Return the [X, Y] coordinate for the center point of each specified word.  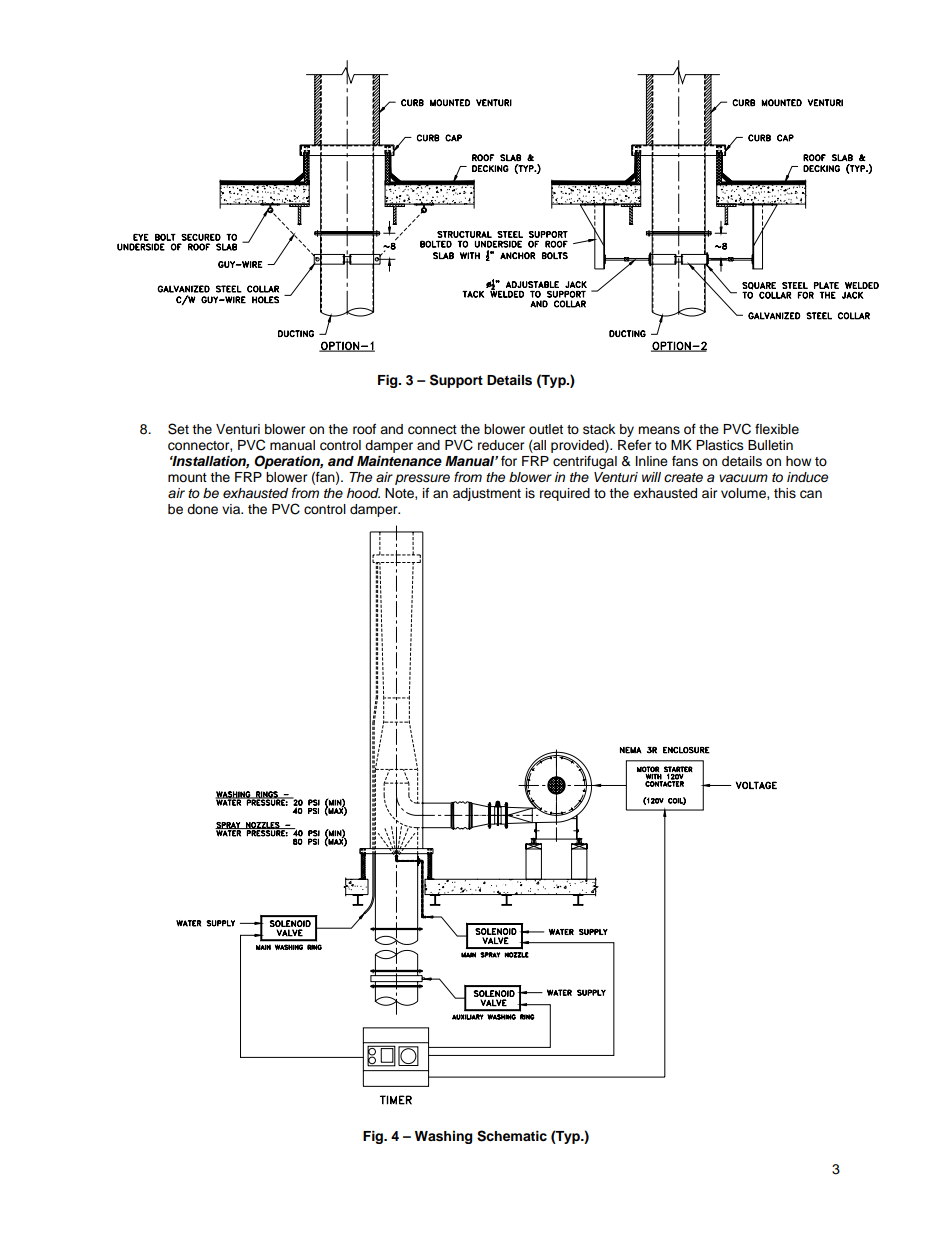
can [811, 494]
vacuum [743, 478]
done [202, 509]
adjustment [487, 494]
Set [178, 429]
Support [456, 381]
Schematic [512, 1136]
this [785, 493]
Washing [443, 1137]
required [565, 494]
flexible [777, 429]
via [232, 509]
